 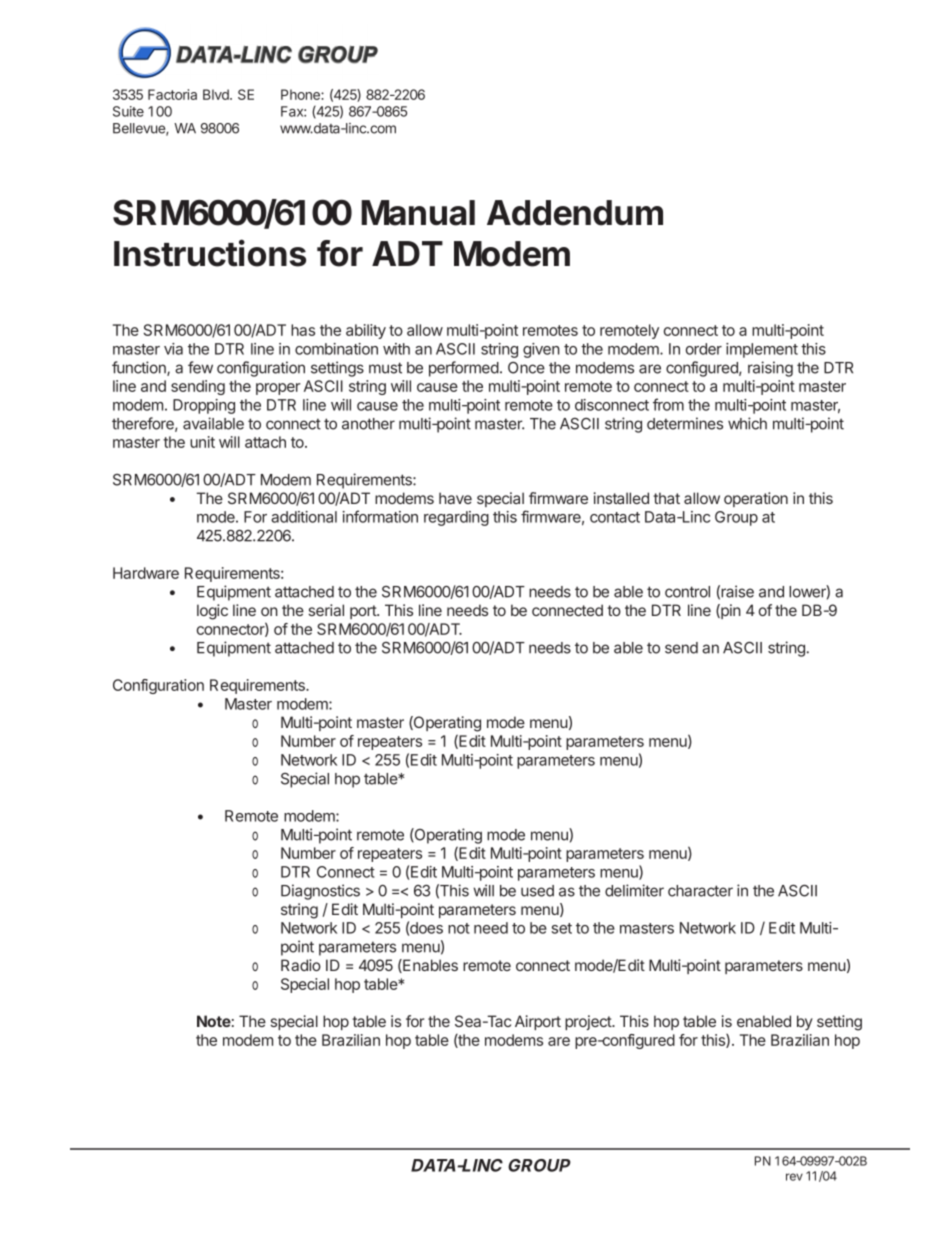 What do you see at coordinates (217, 94) in the screenshot?
I see `Blvd` at bounding box center [217, 94].
